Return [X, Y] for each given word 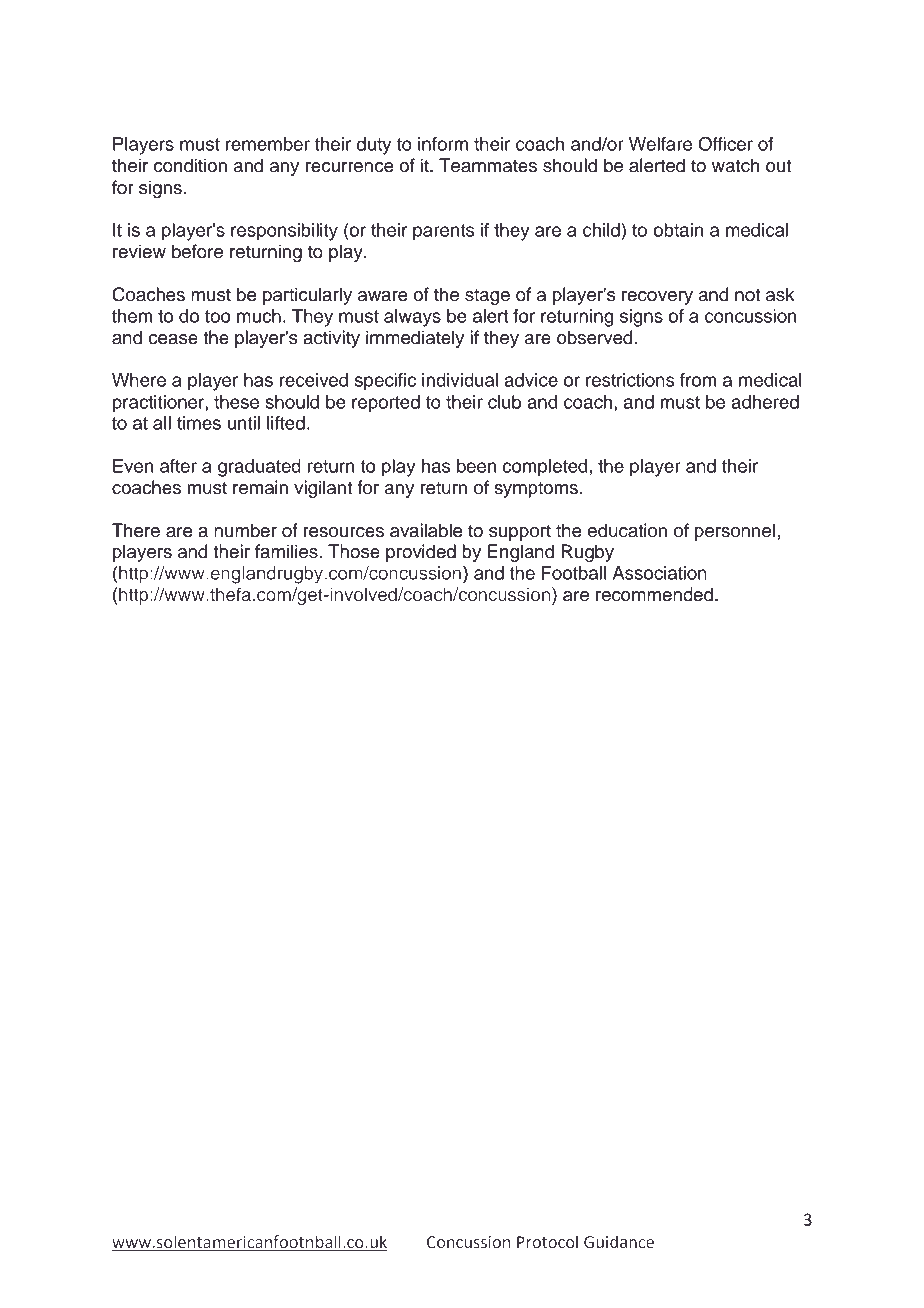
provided [421, 553]
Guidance [619, 1242]
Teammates [488, 165]
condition [190, 165]
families [287, 551]
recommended [654, 594]
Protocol [547, 1242]
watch [735, 165]
